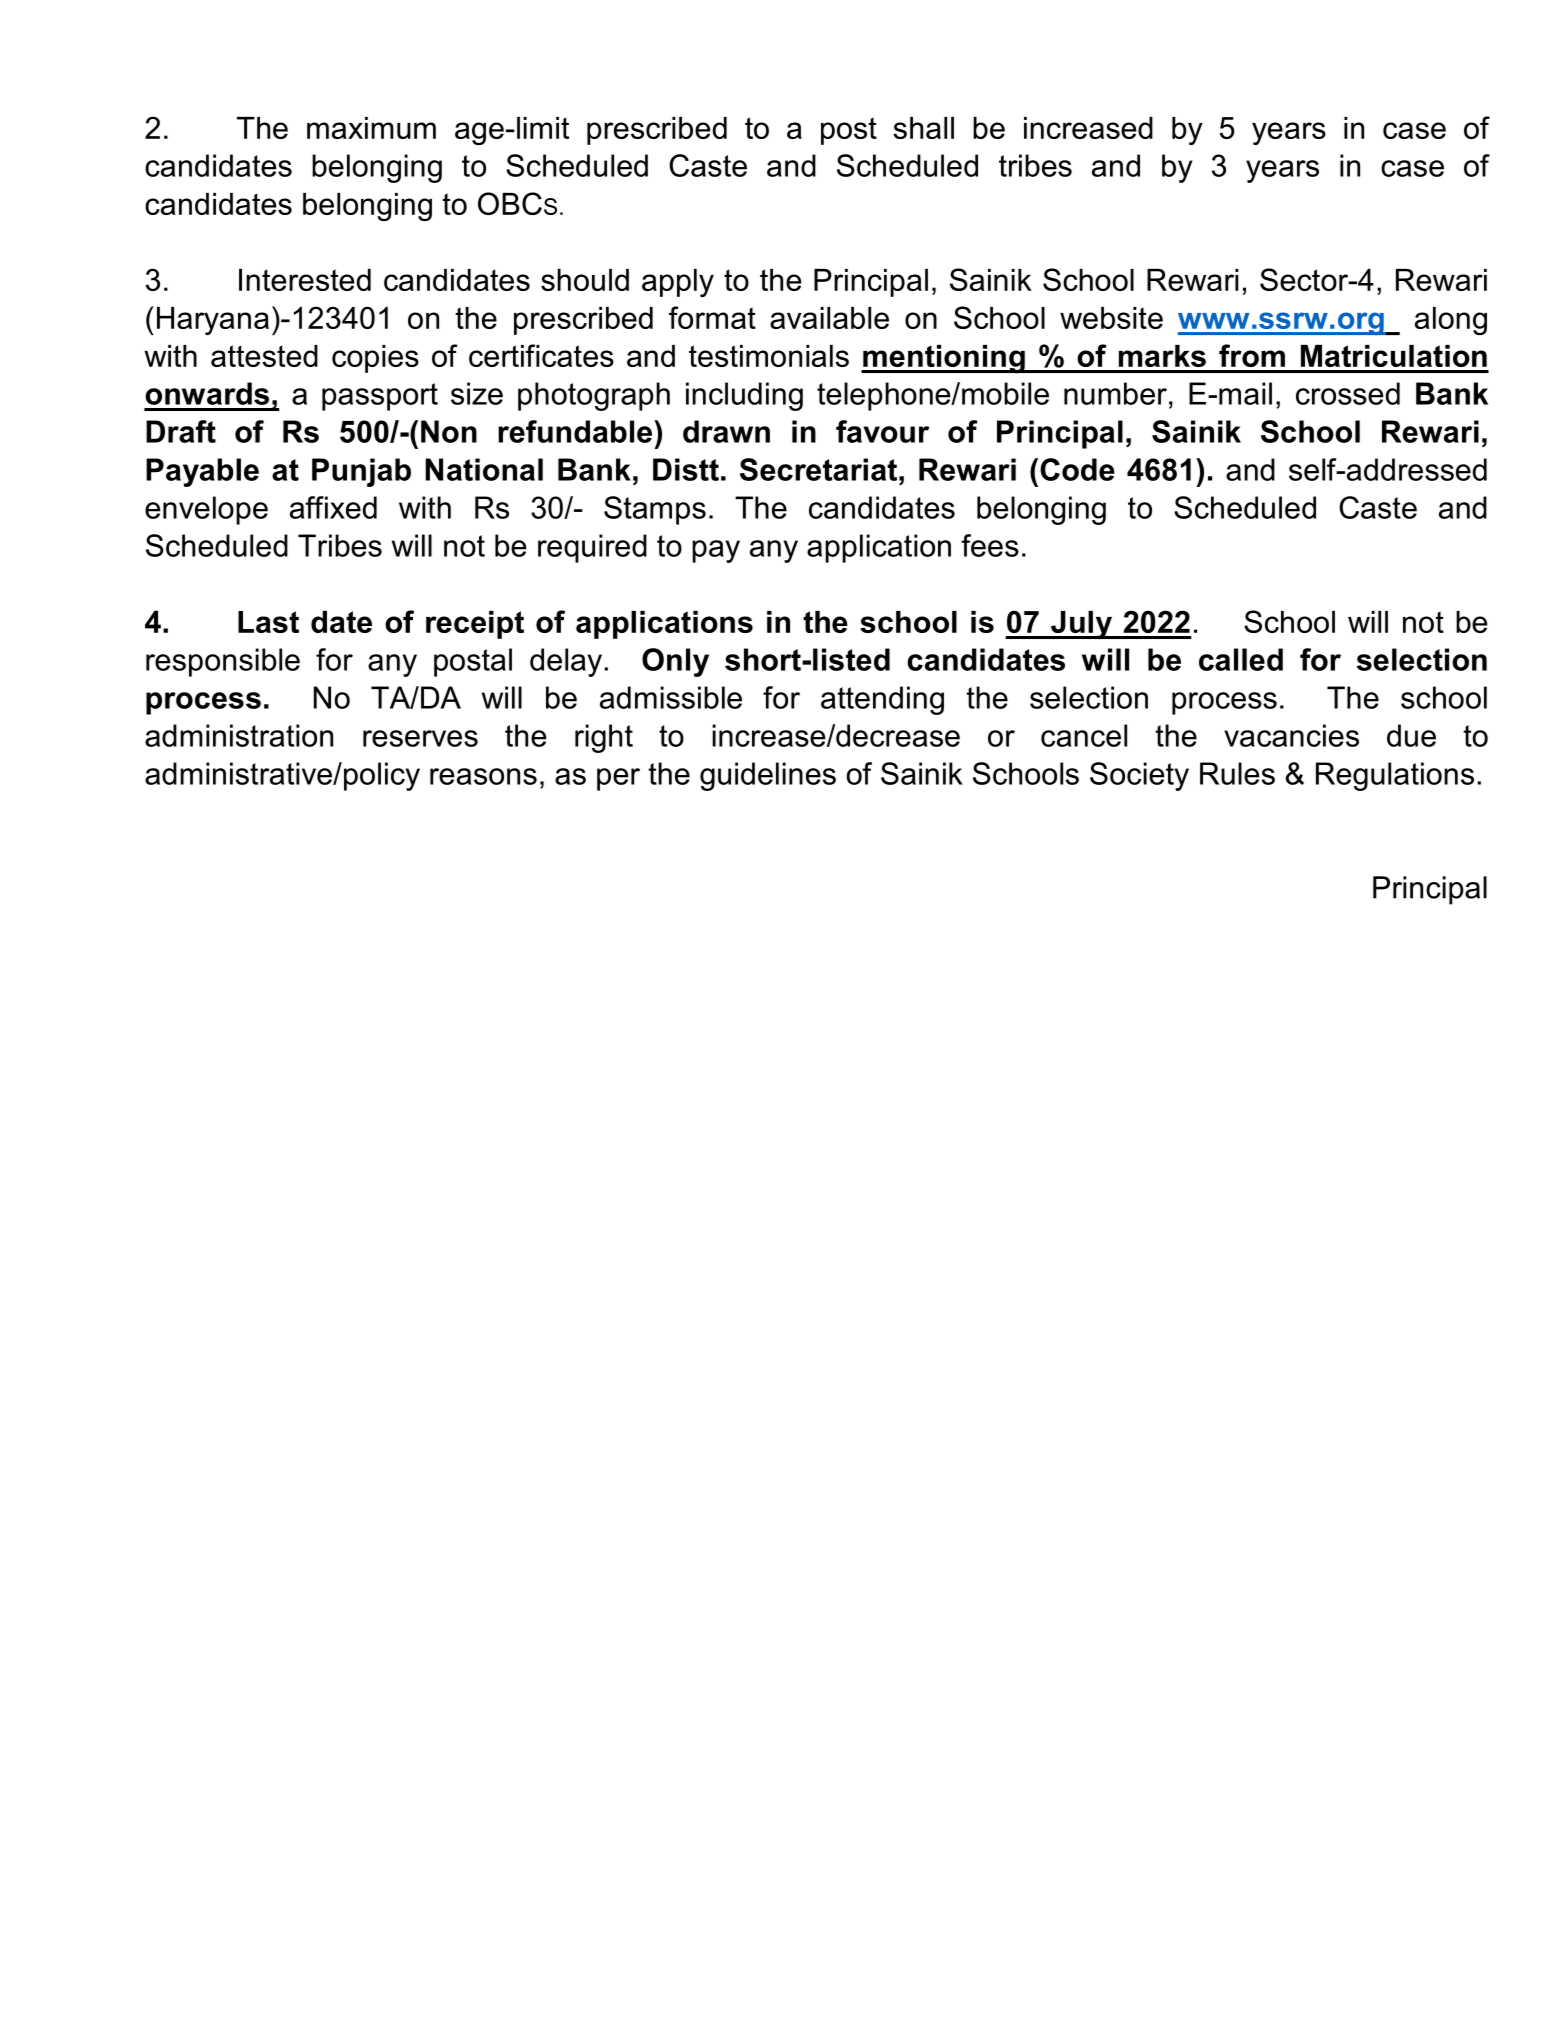 This screenshot has height=2020, width=1561. Describe the element at coordinates (268, 622) in the screenshot. I see `Last` at that location.
